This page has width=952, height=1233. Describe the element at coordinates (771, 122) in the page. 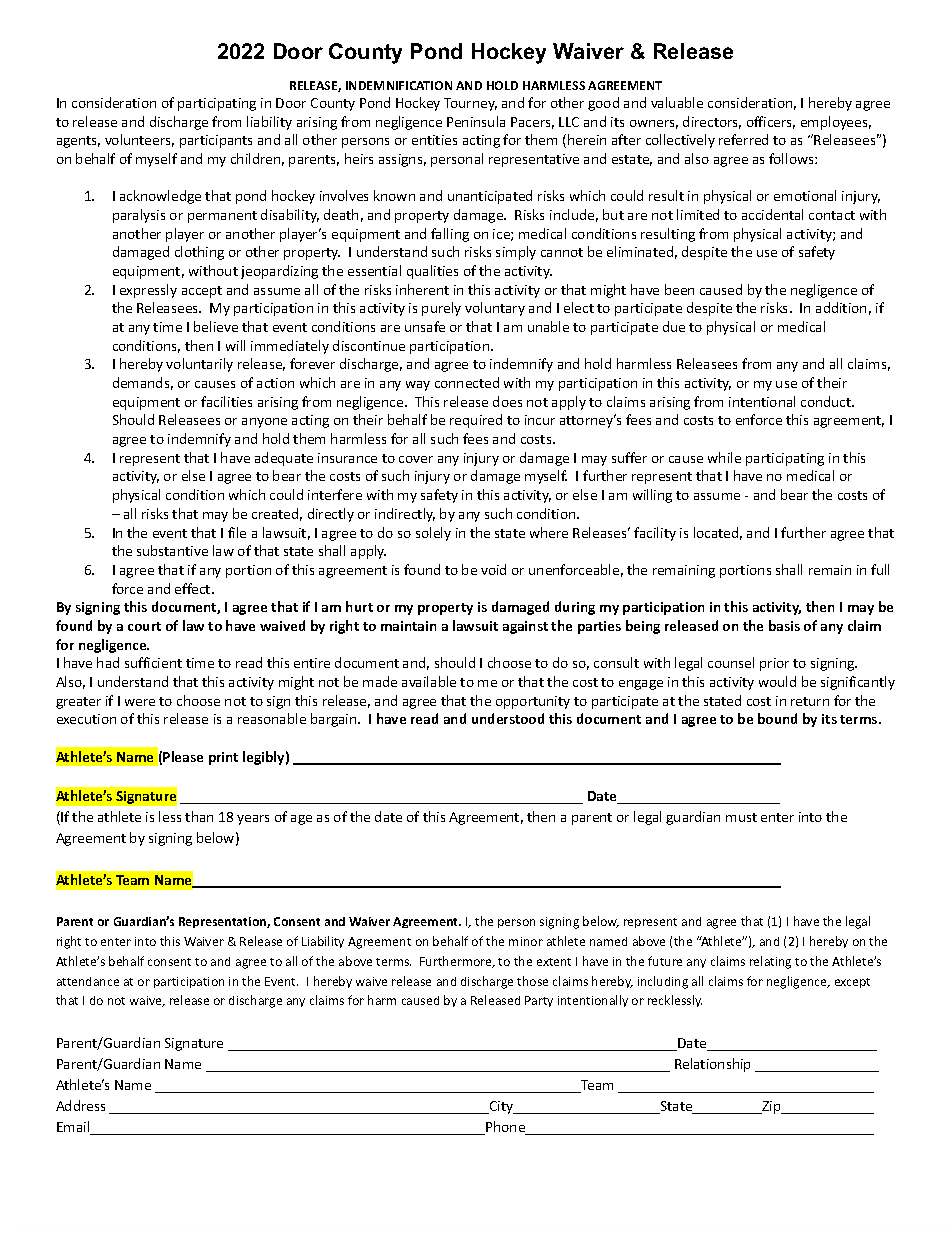

I see `officers` at that location.
